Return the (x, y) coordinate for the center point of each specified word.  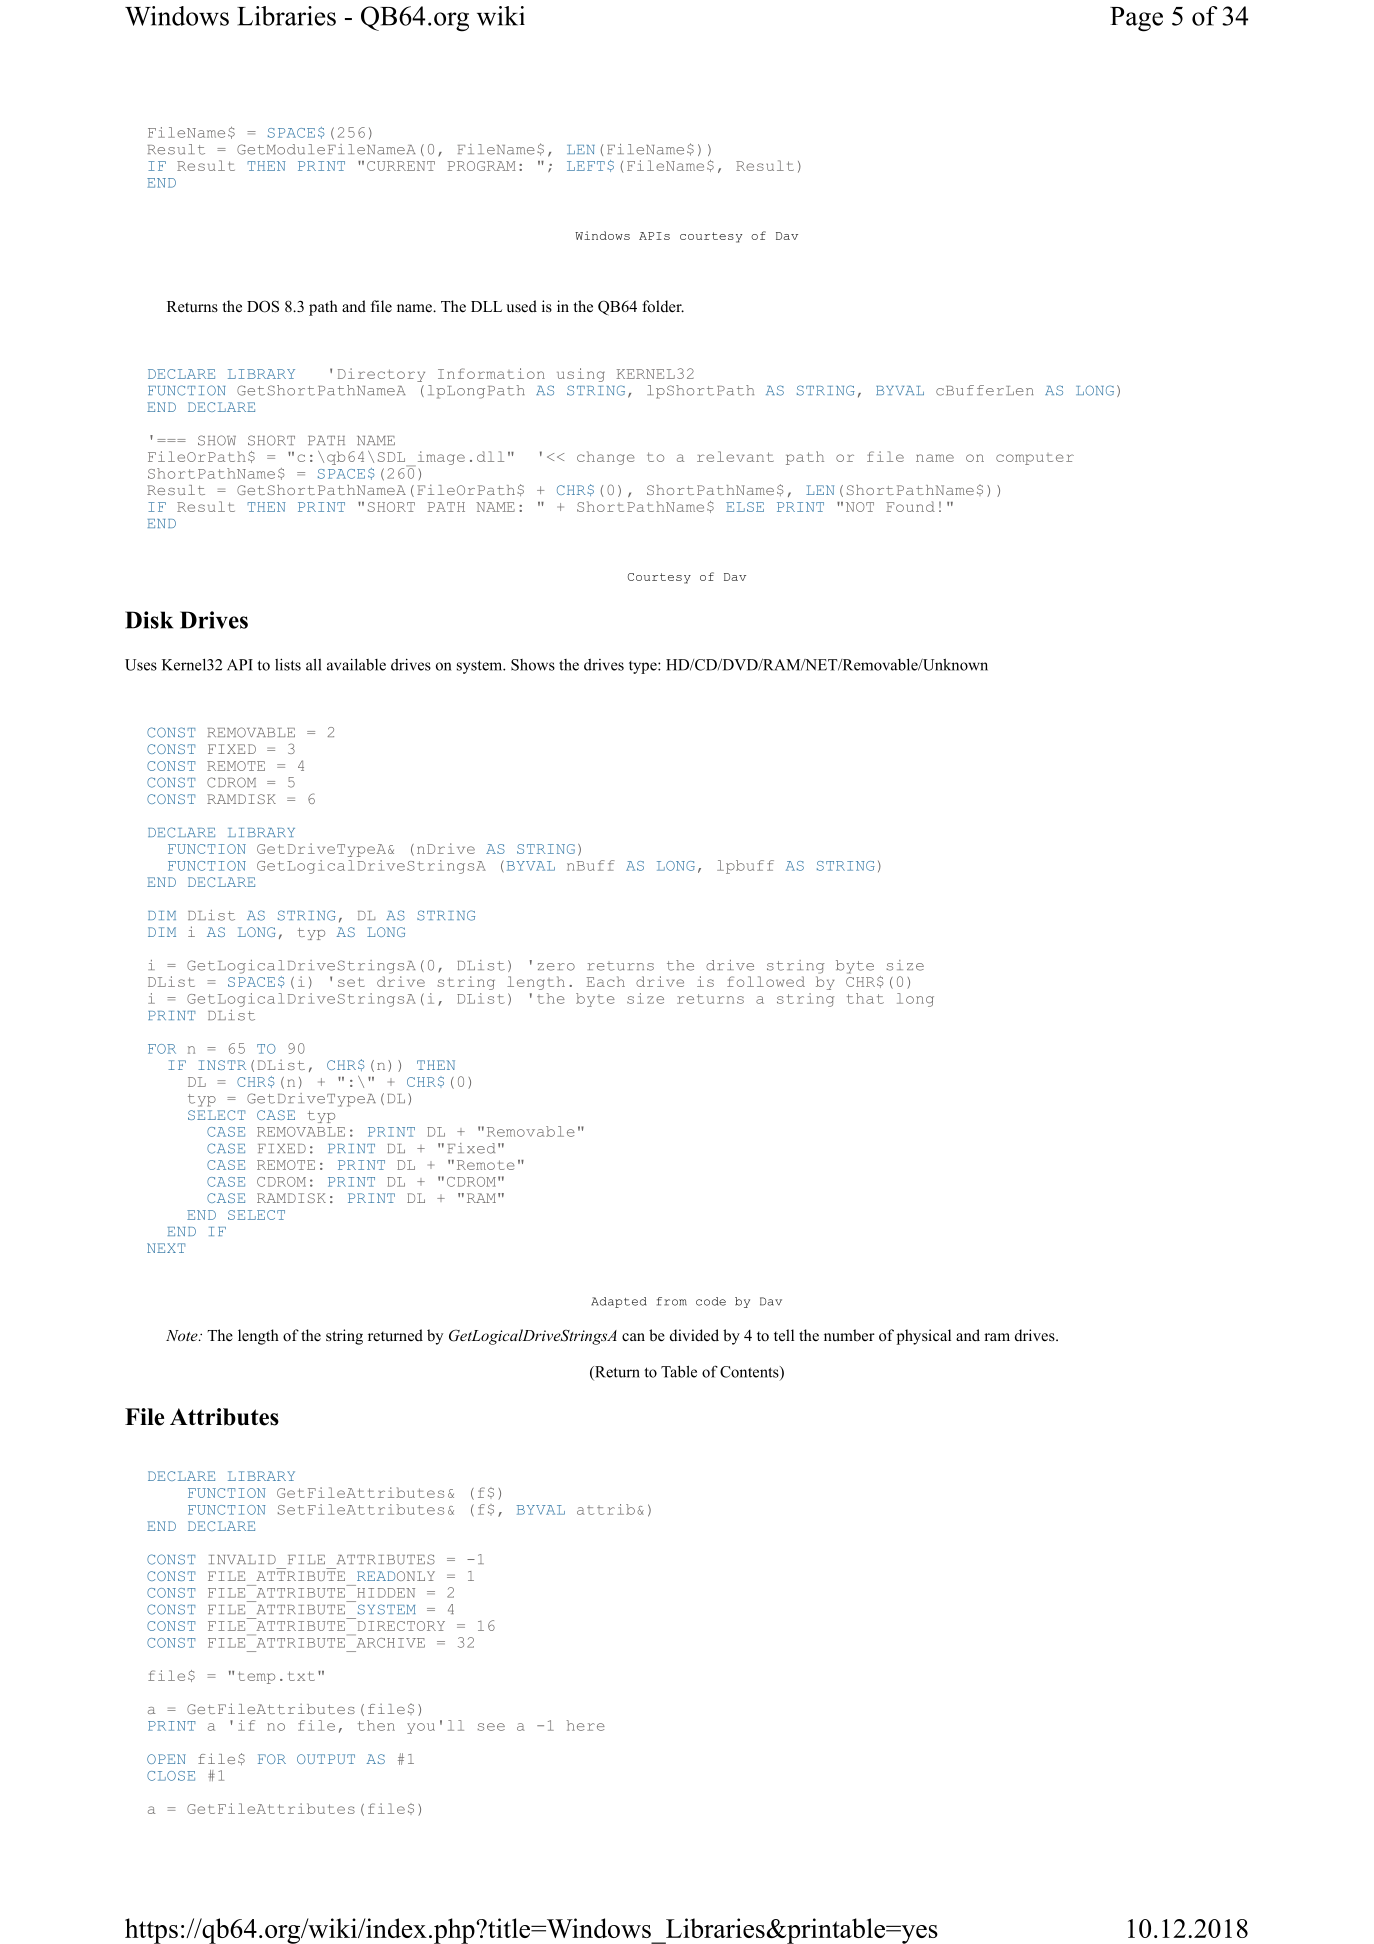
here (586, 1725)
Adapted (619, 1302)
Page (1136, 19)
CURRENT (401, 166)
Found (910, 506)
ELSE (745, 507)
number (849, 1335)
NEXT (166, 1248)
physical (924, 1337)
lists (288, 664)
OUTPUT (326, 1759)
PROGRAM (482, 166)
